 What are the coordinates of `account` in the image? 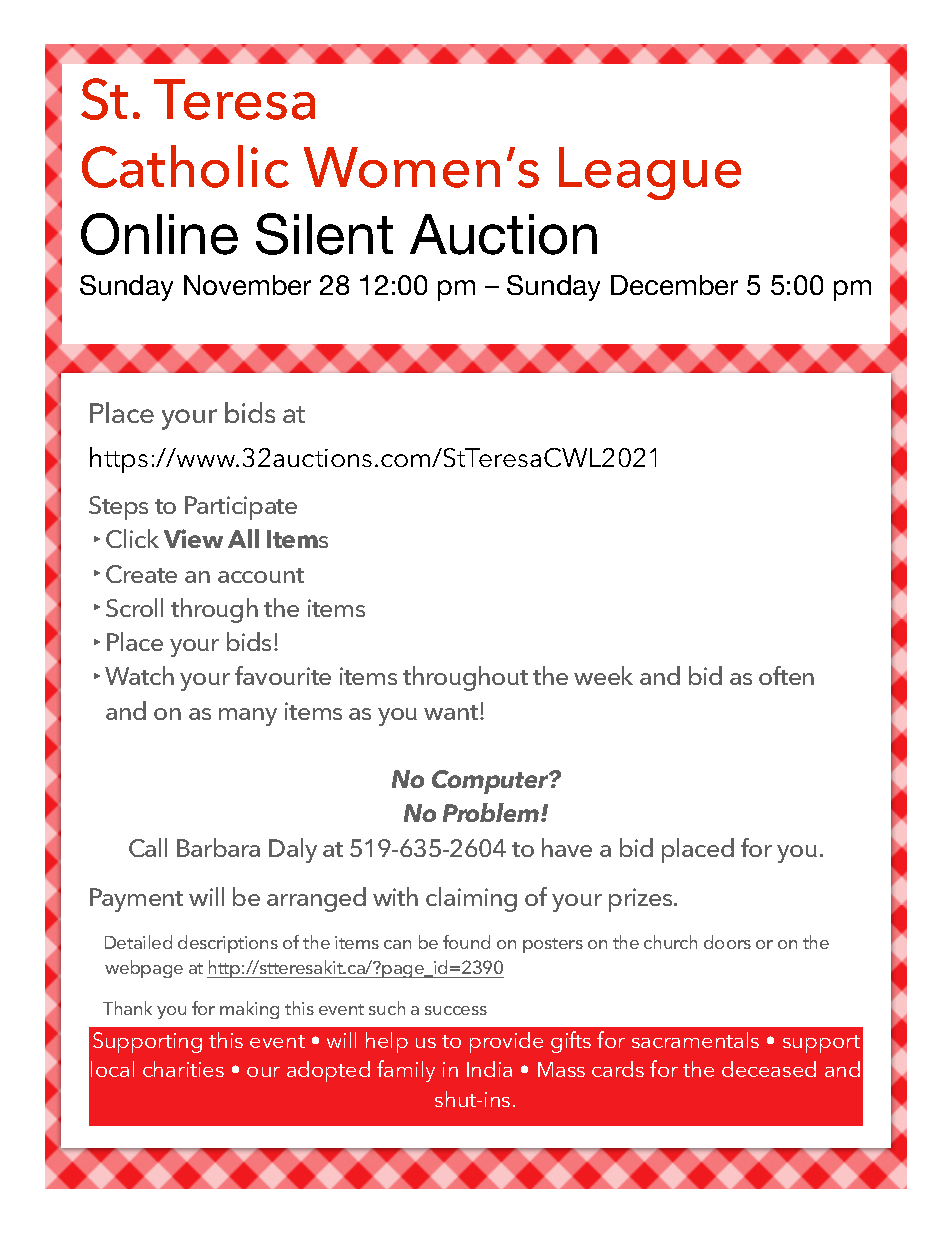 It's located at (261, 575).
